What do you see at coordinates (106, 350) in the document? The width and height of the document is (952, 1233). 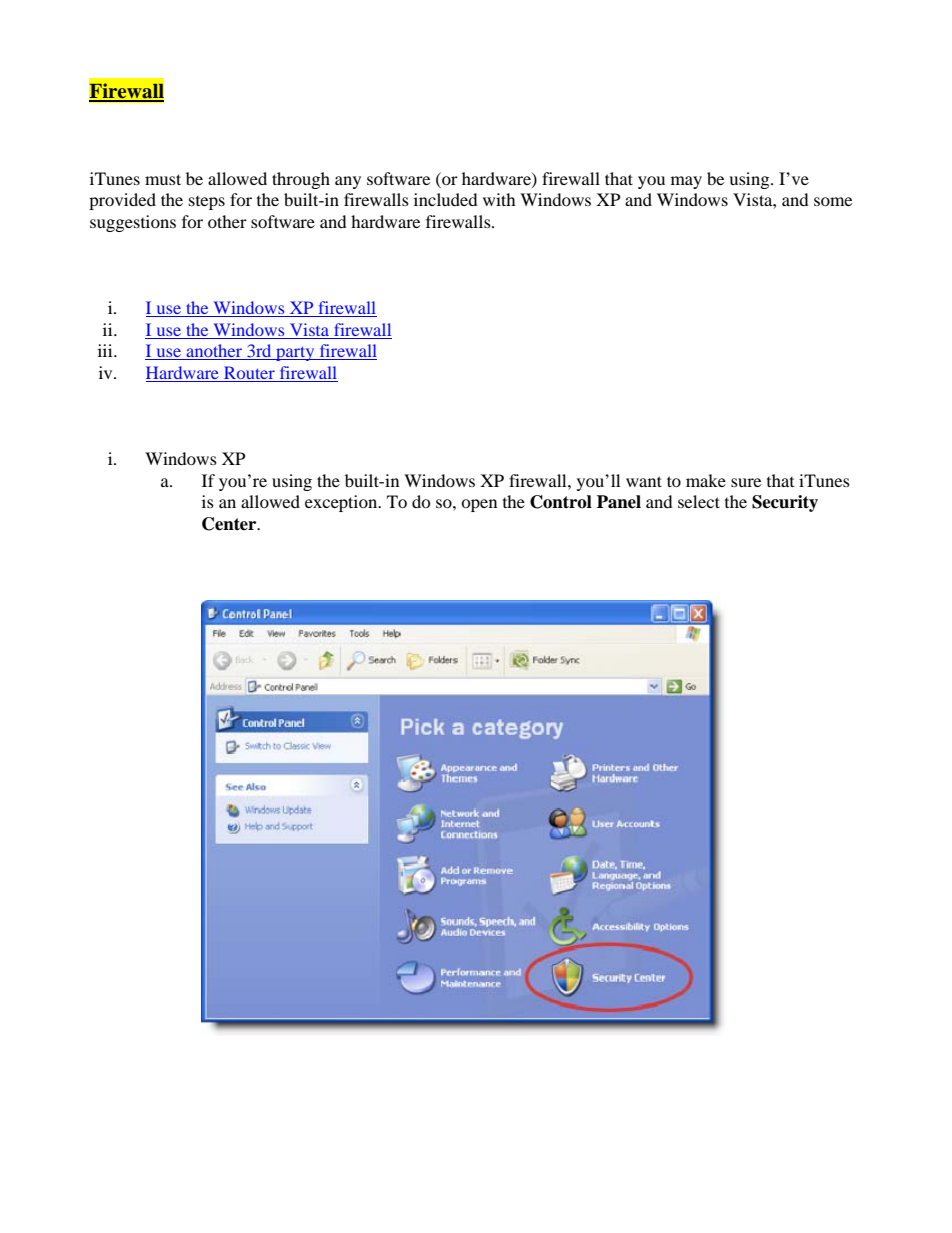 I see `iii` at bounding box center [106, 350].
